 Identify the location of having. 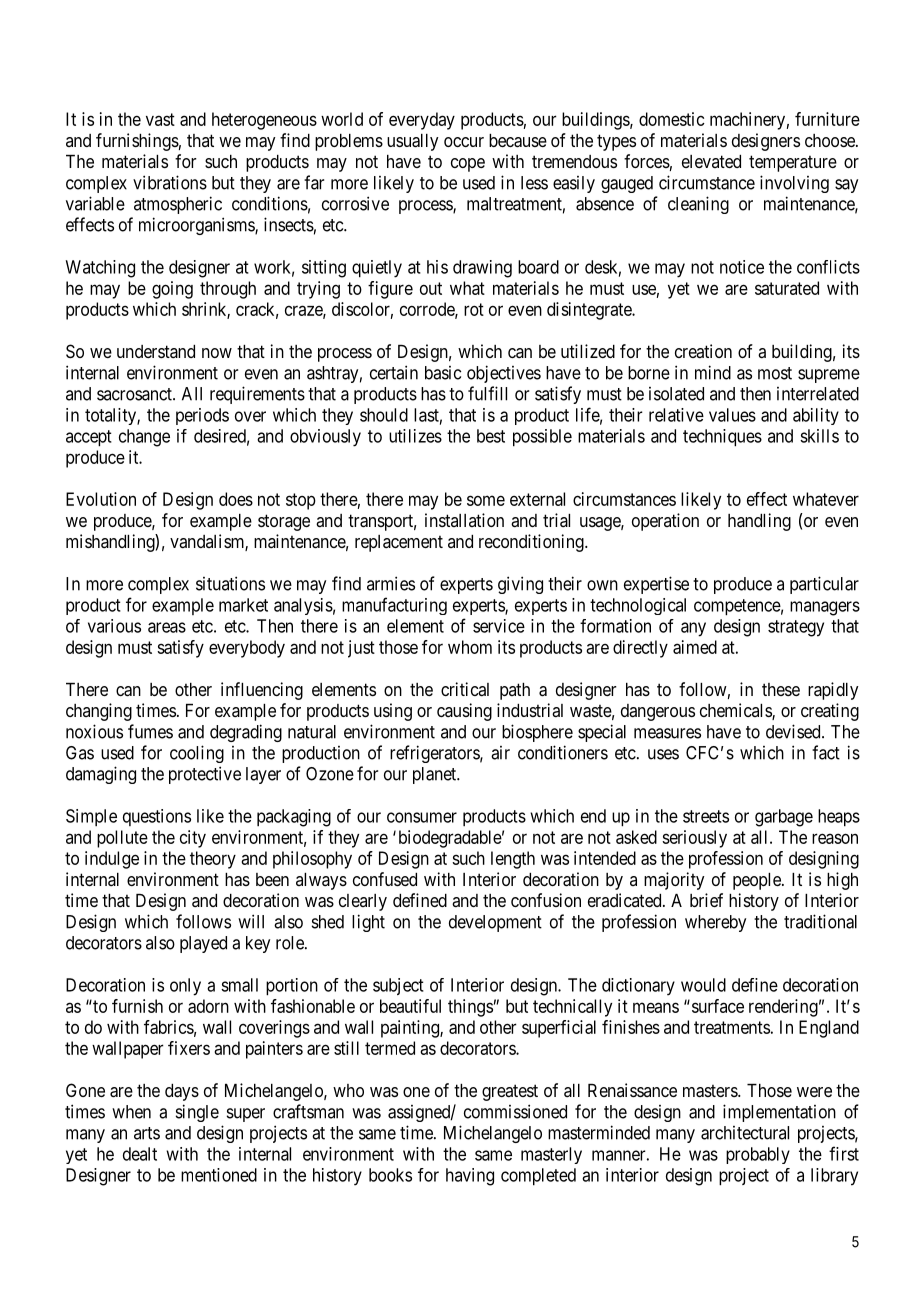
(470, 1177).
